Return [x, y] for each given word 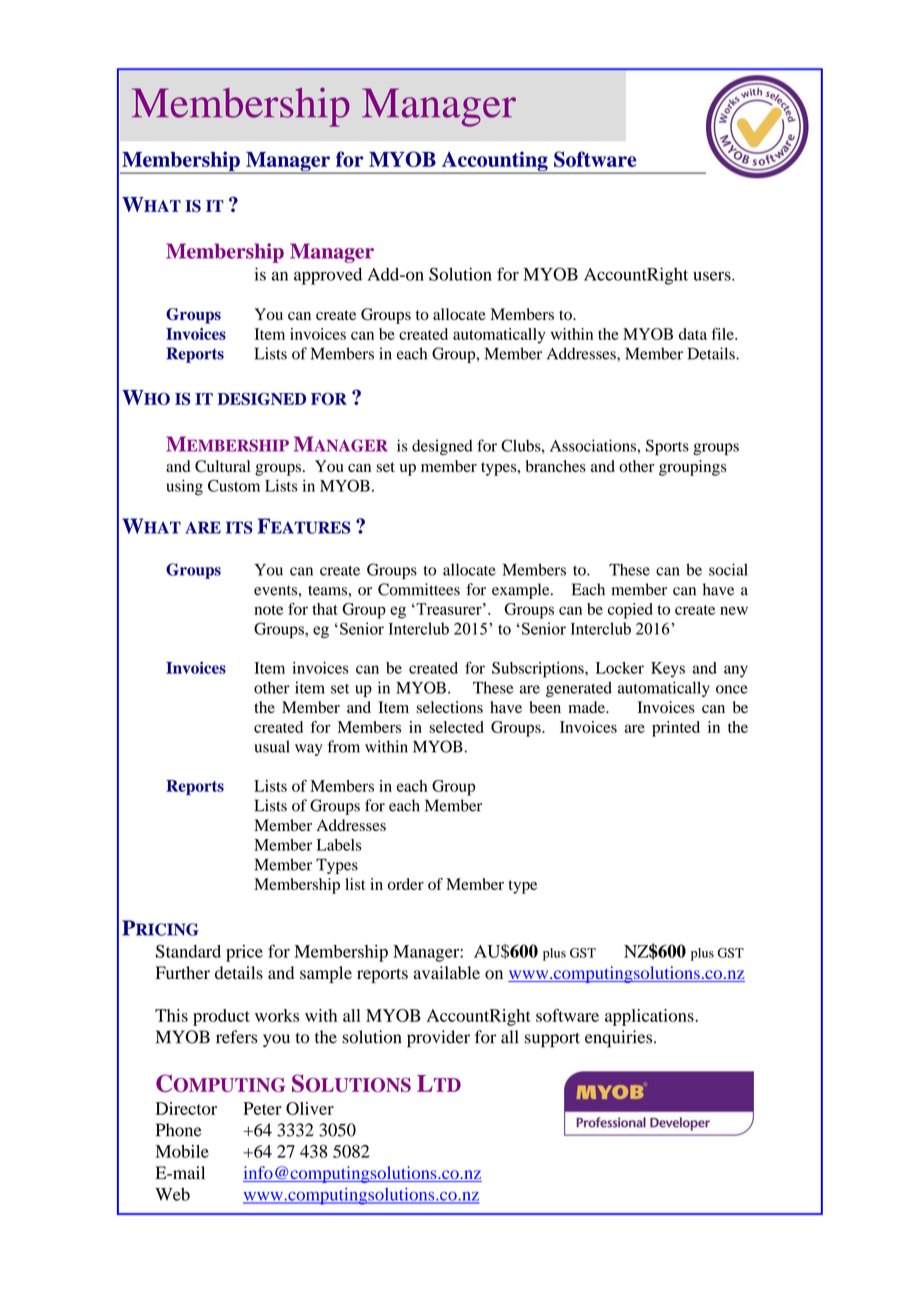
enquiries [620, 1039]
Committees [419, 589]
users [713, 276]
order [406, 884]
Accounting [494, 162]
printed [676, 729]
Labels [339, 845]
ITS [239, 527]
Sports [667, 447]
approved [328, 276]
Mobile [182, 1151]
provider [438, 1039]
